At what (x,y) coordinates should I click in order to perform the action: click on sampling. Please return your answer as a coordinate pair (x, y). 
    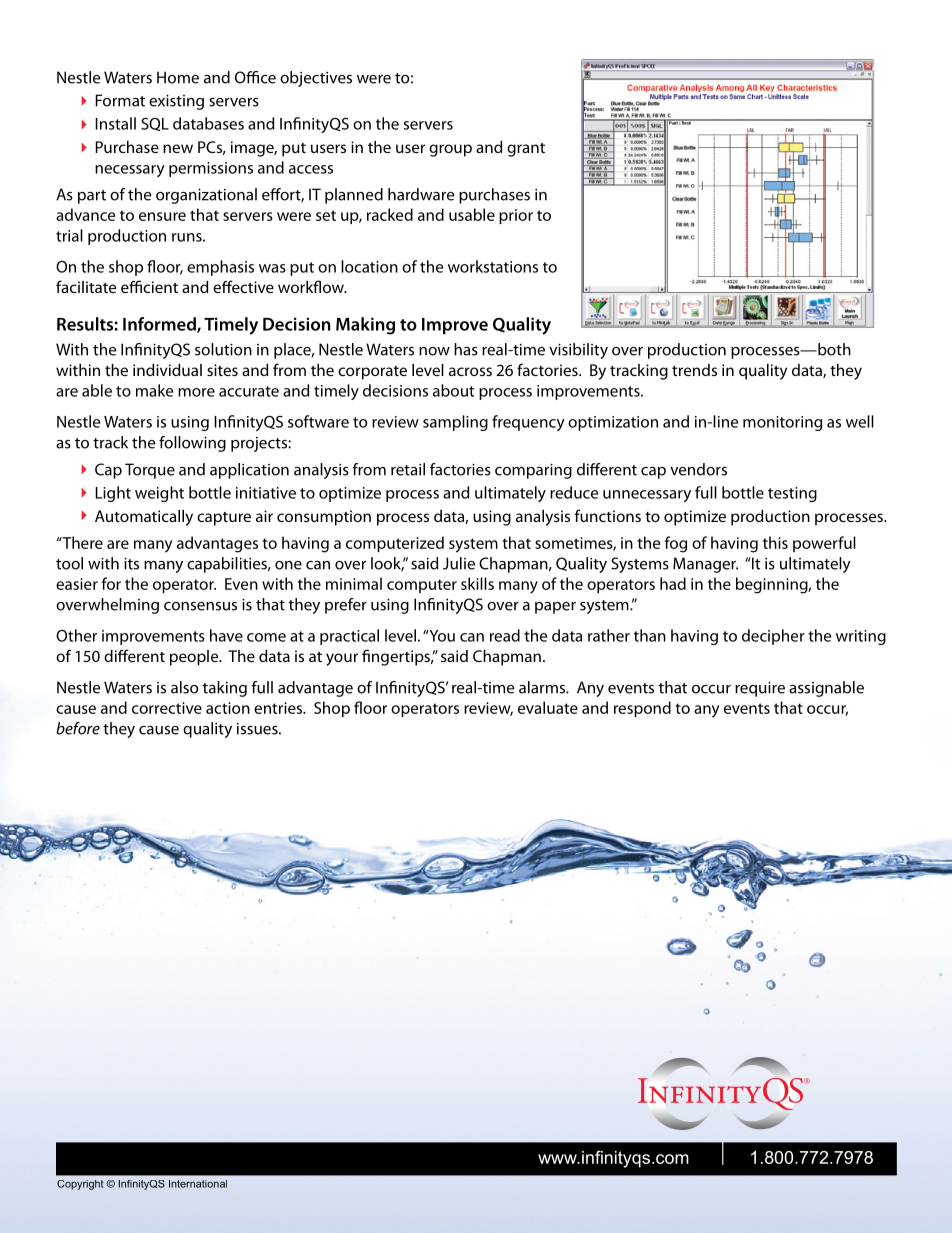
    Looking at the image, I should click on (455, 423).
